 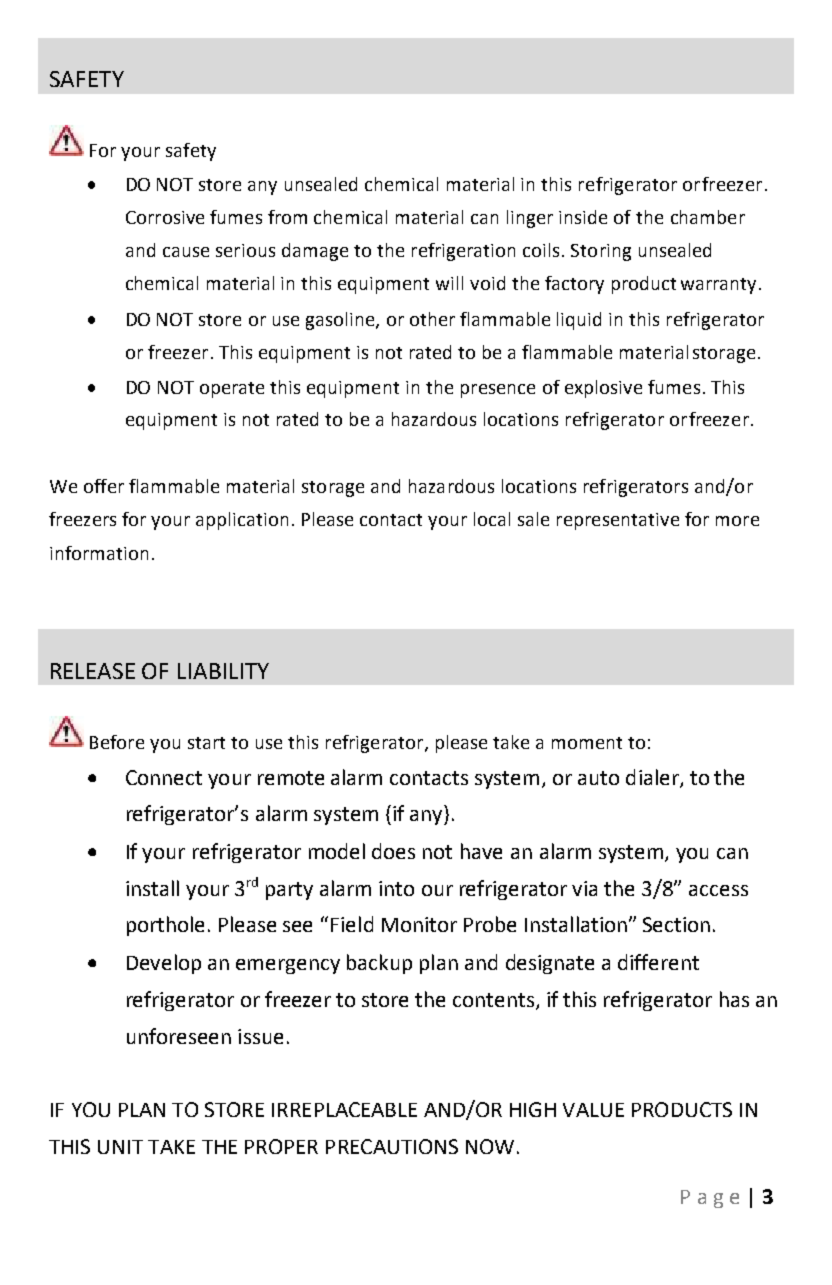 What do you see at coordinates (682, 1109) in the document?
I see `PRODUCTS` at bounding box center [682, 1109].
